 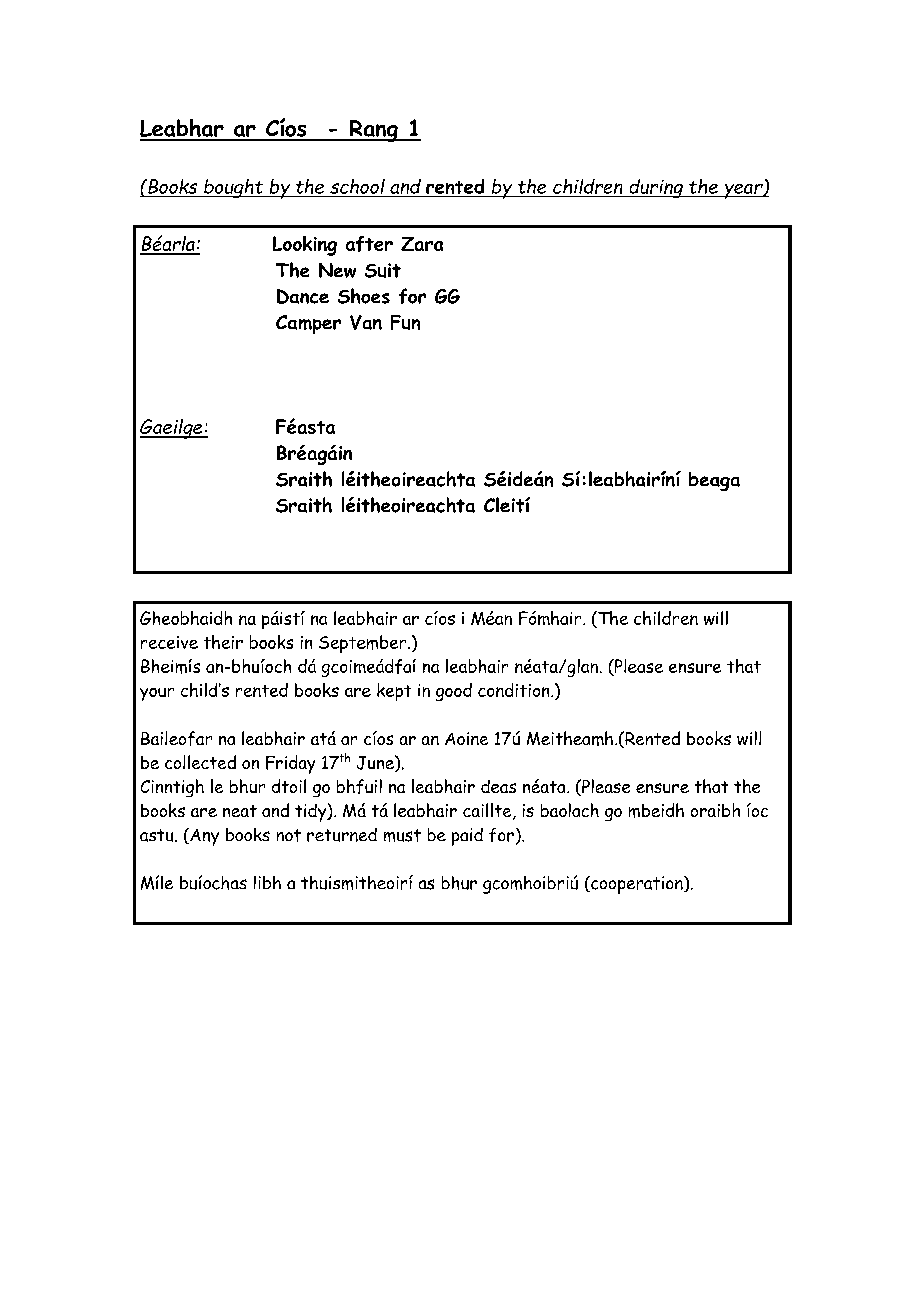 I want to click on during, so click(x=656, y=188).
